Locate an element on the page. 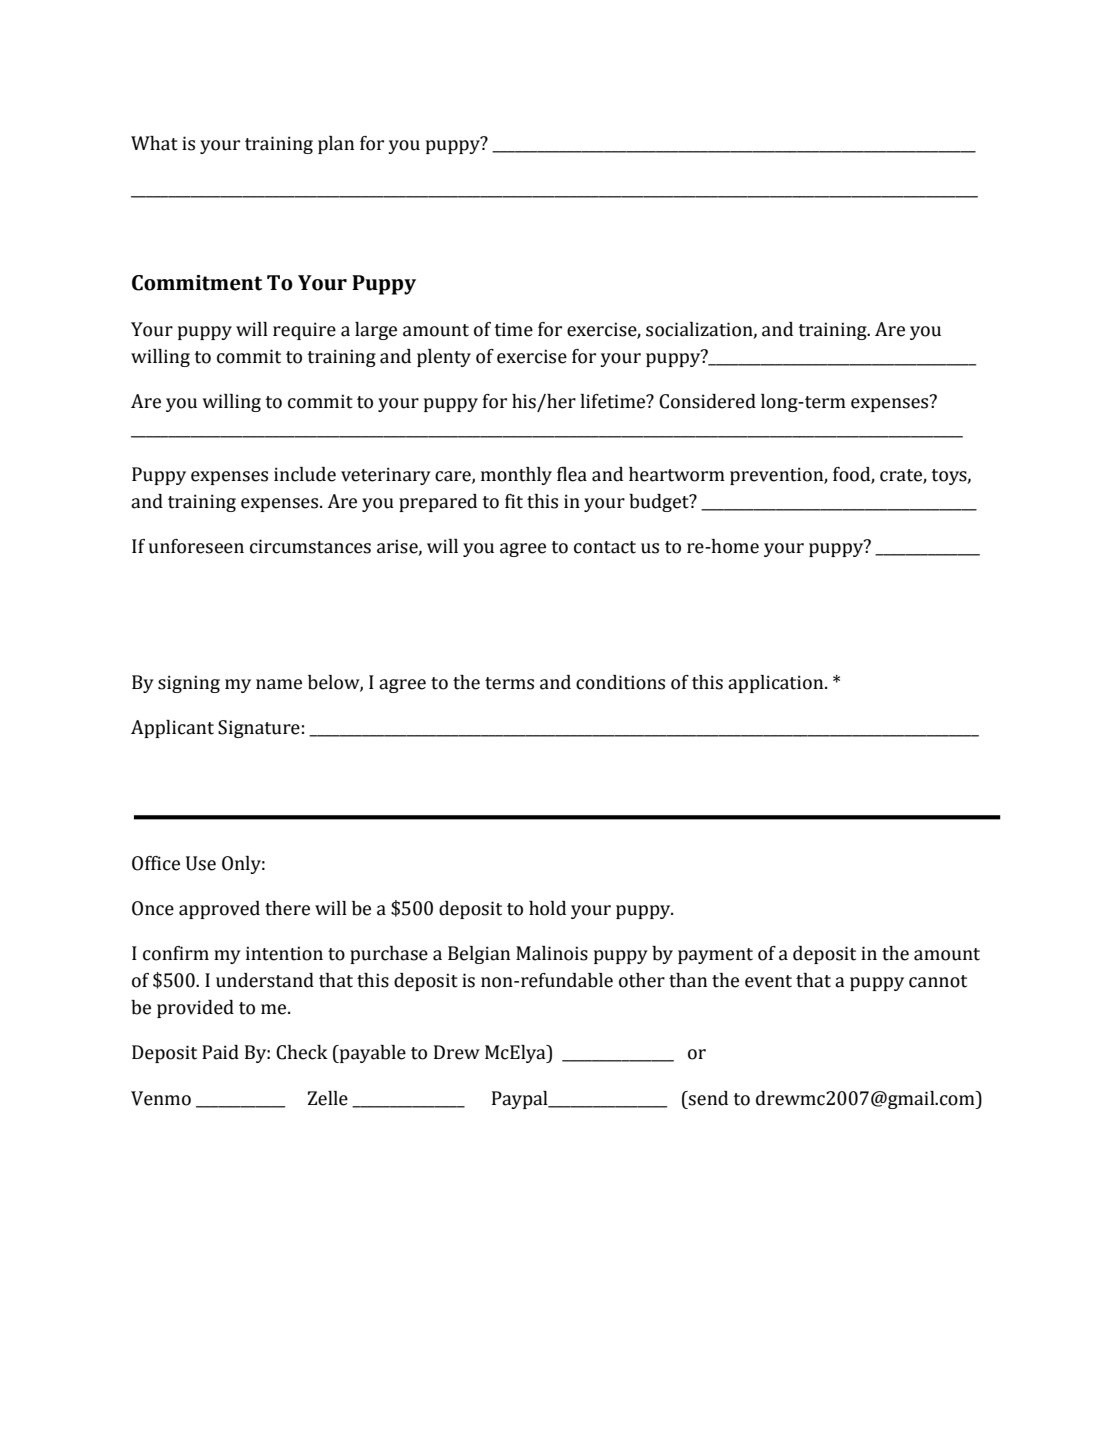 This image has width=1115, height=1443. Considered is located at coordinates (707, 401).
